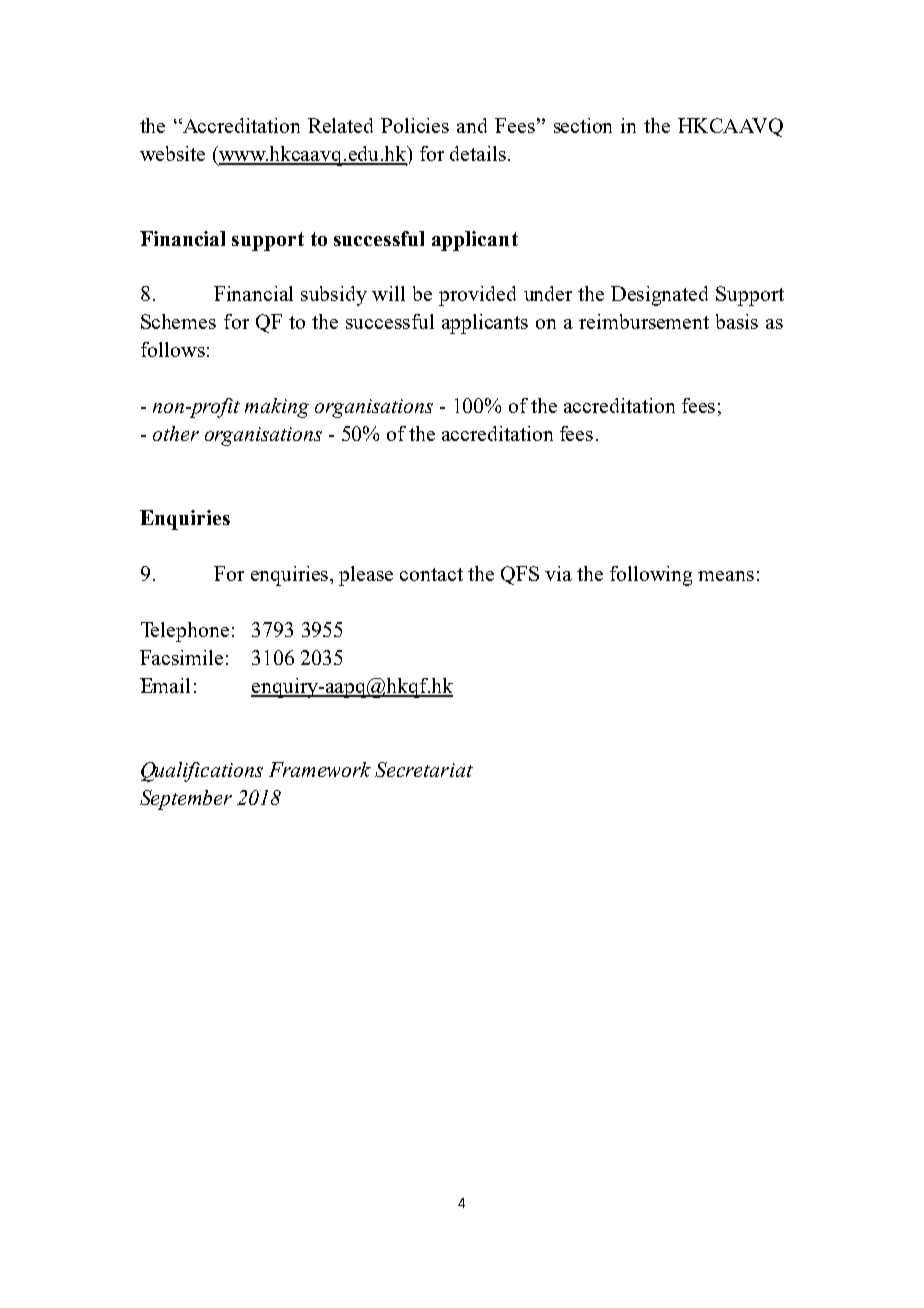 The image size is (924, 1308). What do you see at coordinates (178, 321) in the image?
I see `Schemes` at bounding box center [178, 321].
